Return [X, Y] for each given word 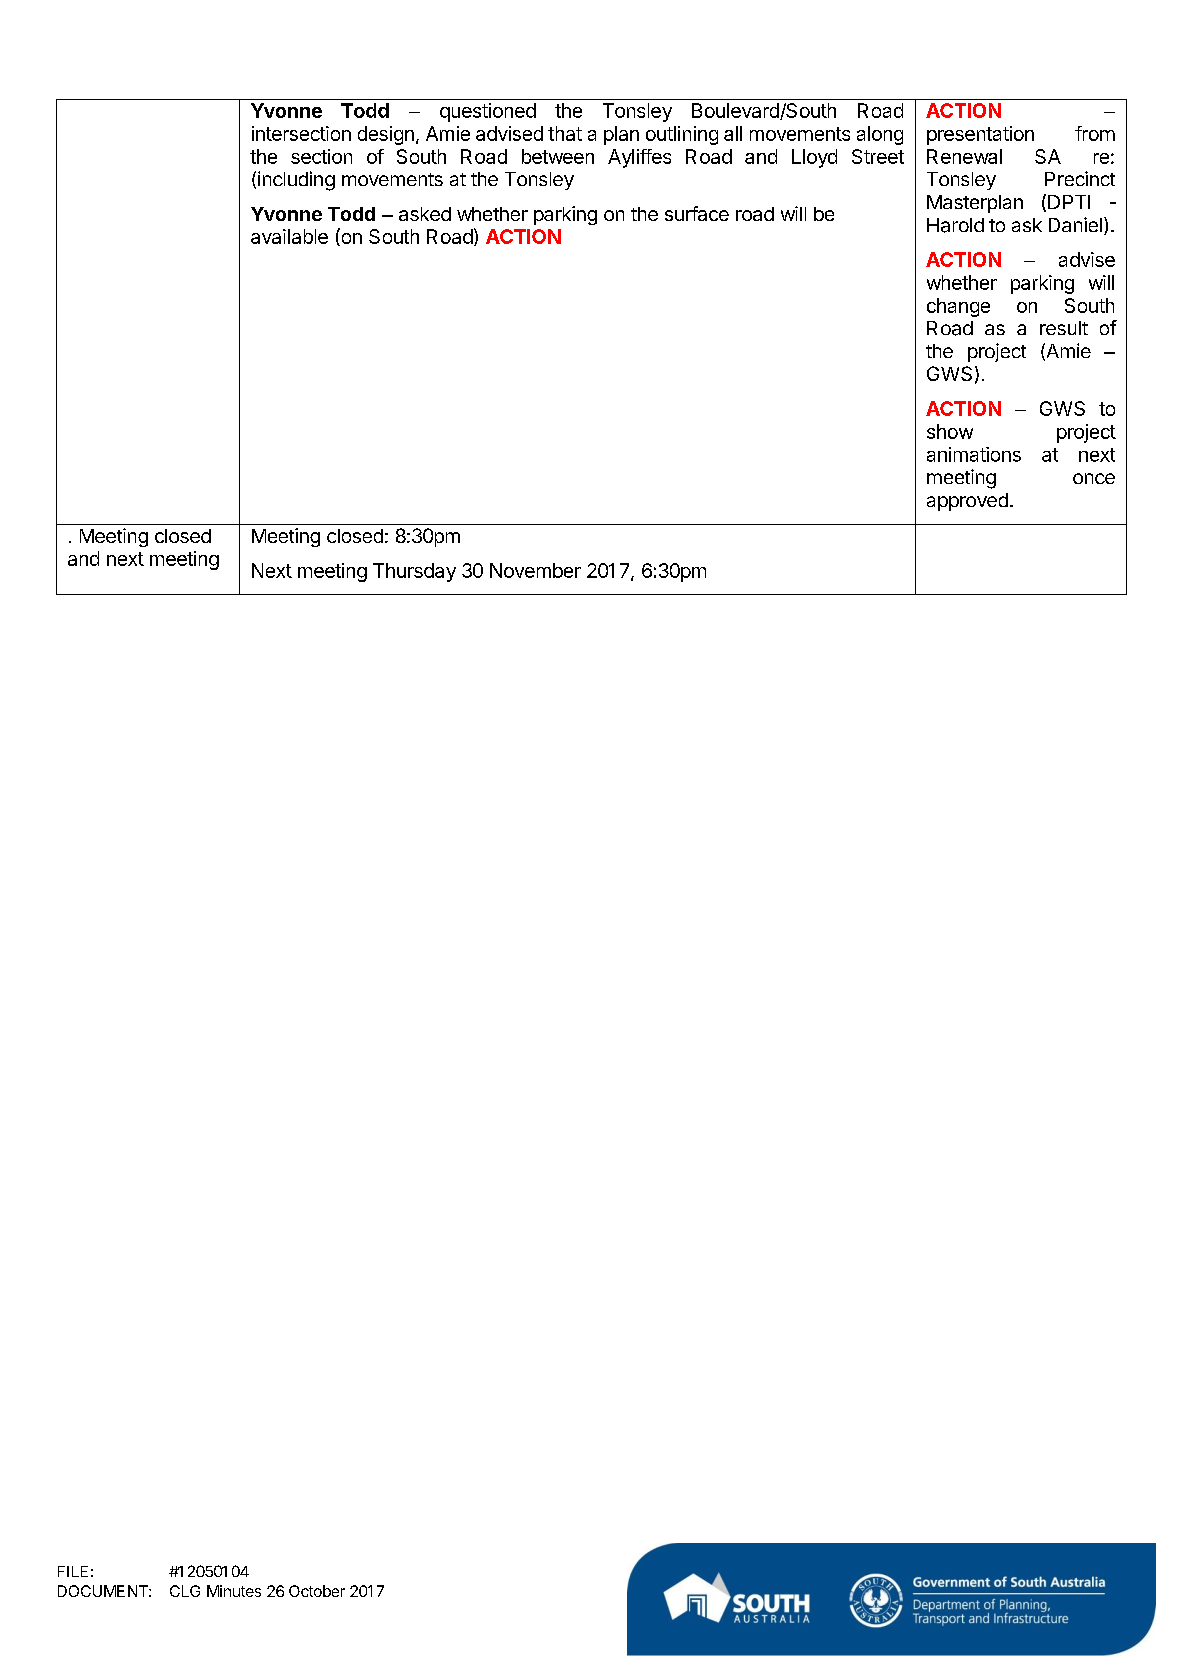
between [558, 156]
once [1094, 478]
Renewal [964, 156]
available [289, 236]
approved [967, 502]
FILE [73, 1571]
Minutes [234, 1591]
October [317, 1591]
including [296, 181]
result [1064, 328]
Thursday [414, 572]
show [950, 431]
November [535, 570]
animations [974, 454]
